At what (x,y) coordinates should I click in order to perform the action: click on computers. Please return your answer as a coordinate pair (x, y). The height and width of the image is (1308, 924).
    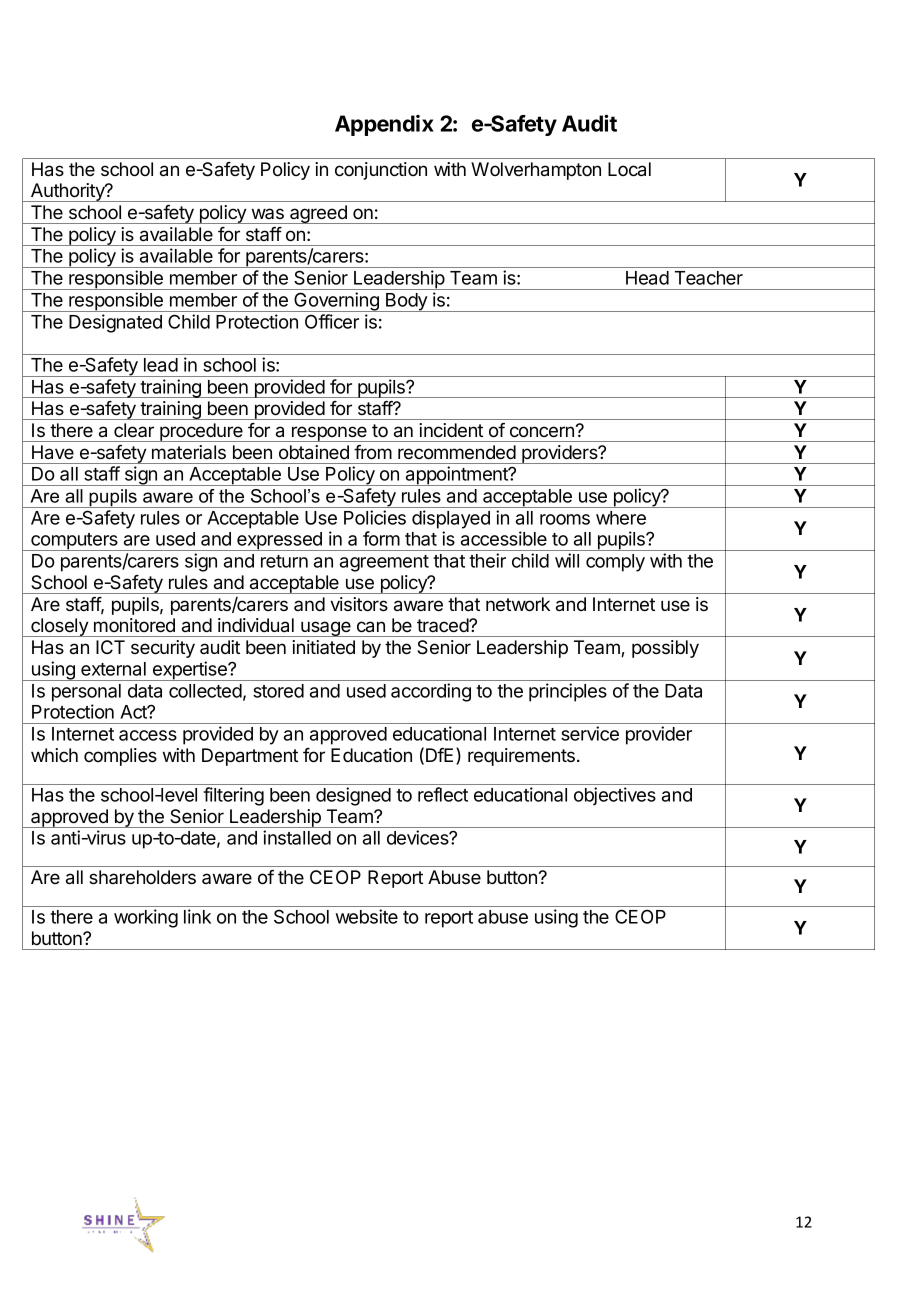
    Looking at the image, I should click on (74, 542).
